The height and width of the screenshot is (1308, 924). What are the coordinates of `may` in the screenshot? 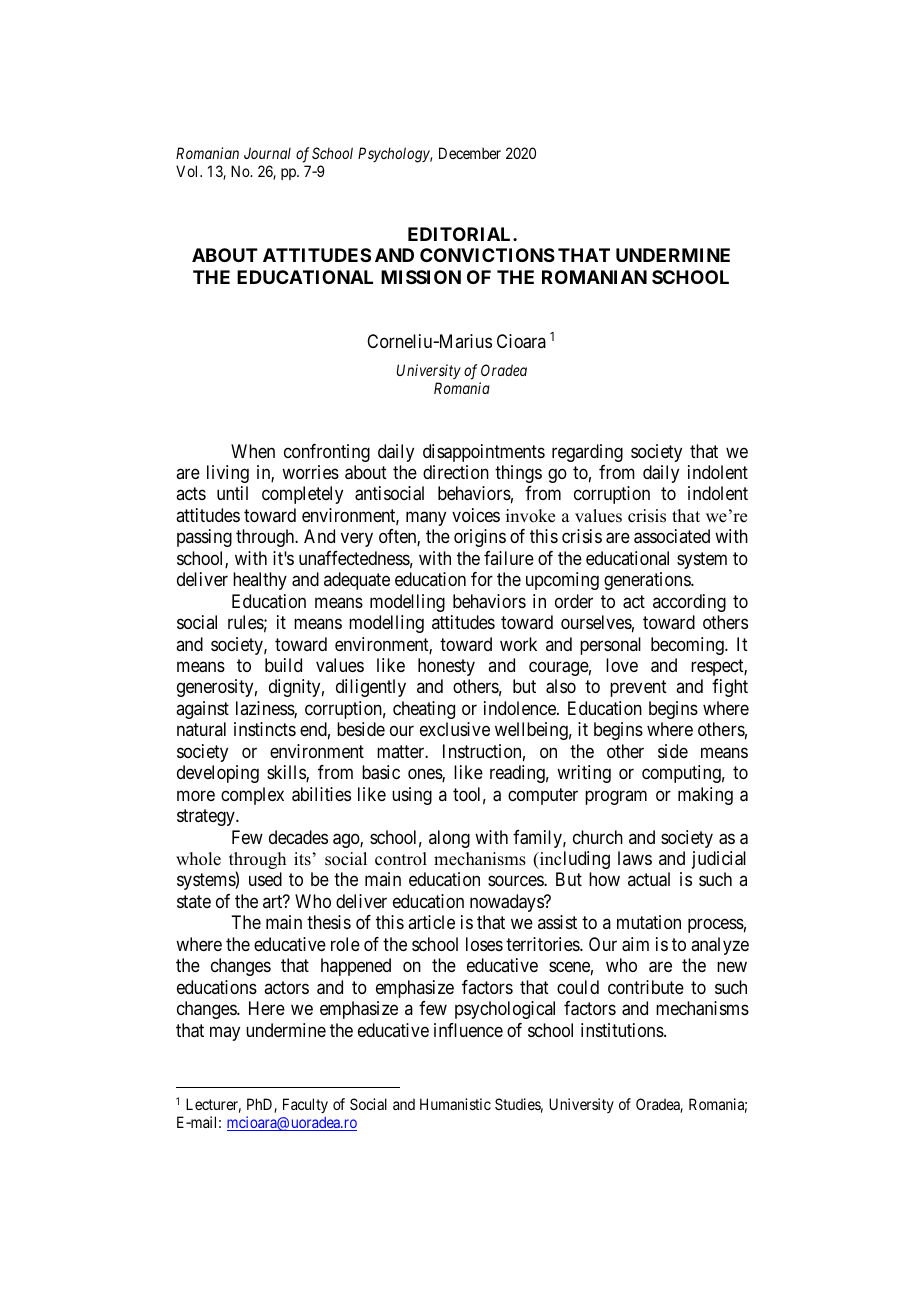 It's located at (225, 1033).
